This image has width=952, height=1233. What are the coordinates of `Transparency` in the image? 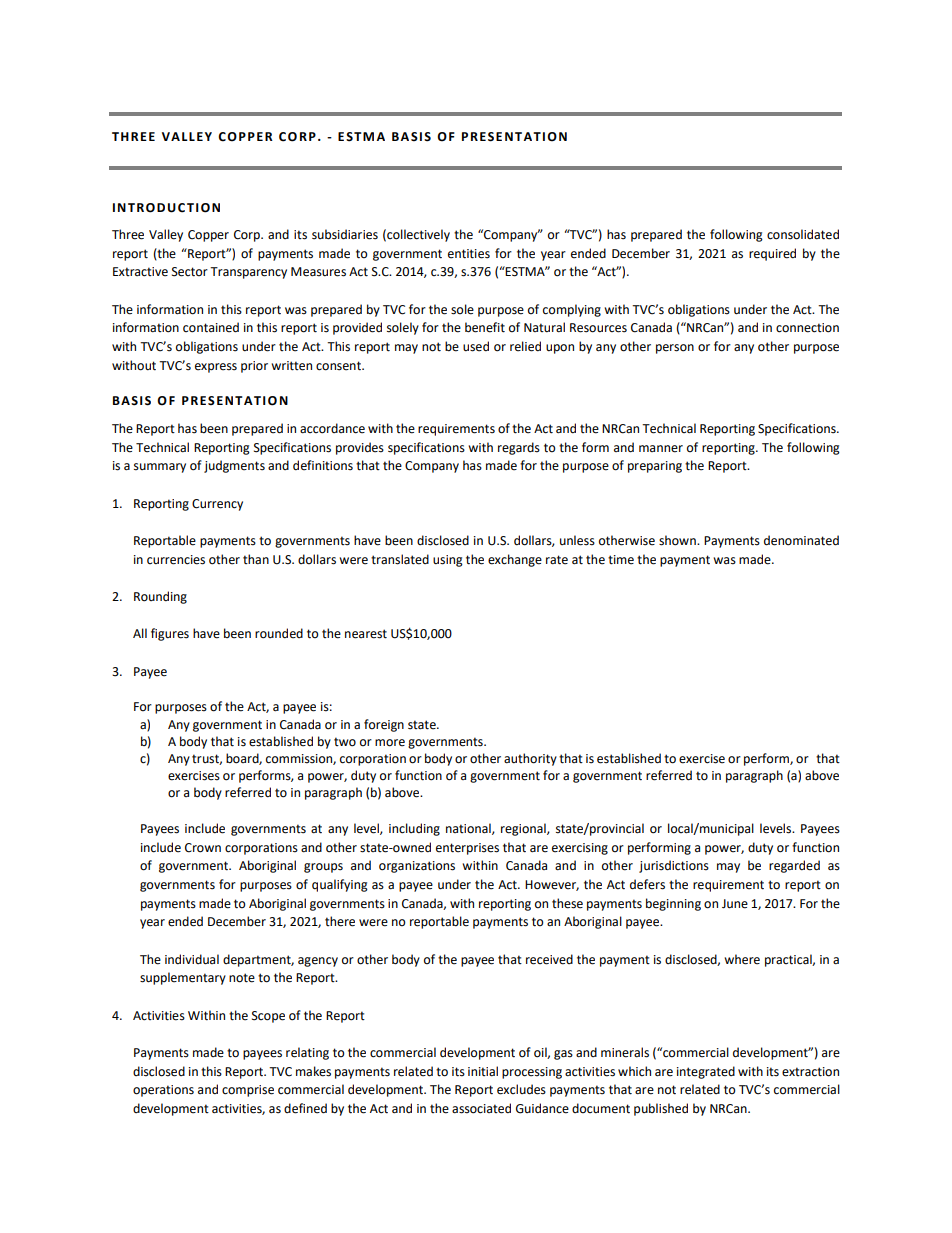 It's located at (248, 273).
